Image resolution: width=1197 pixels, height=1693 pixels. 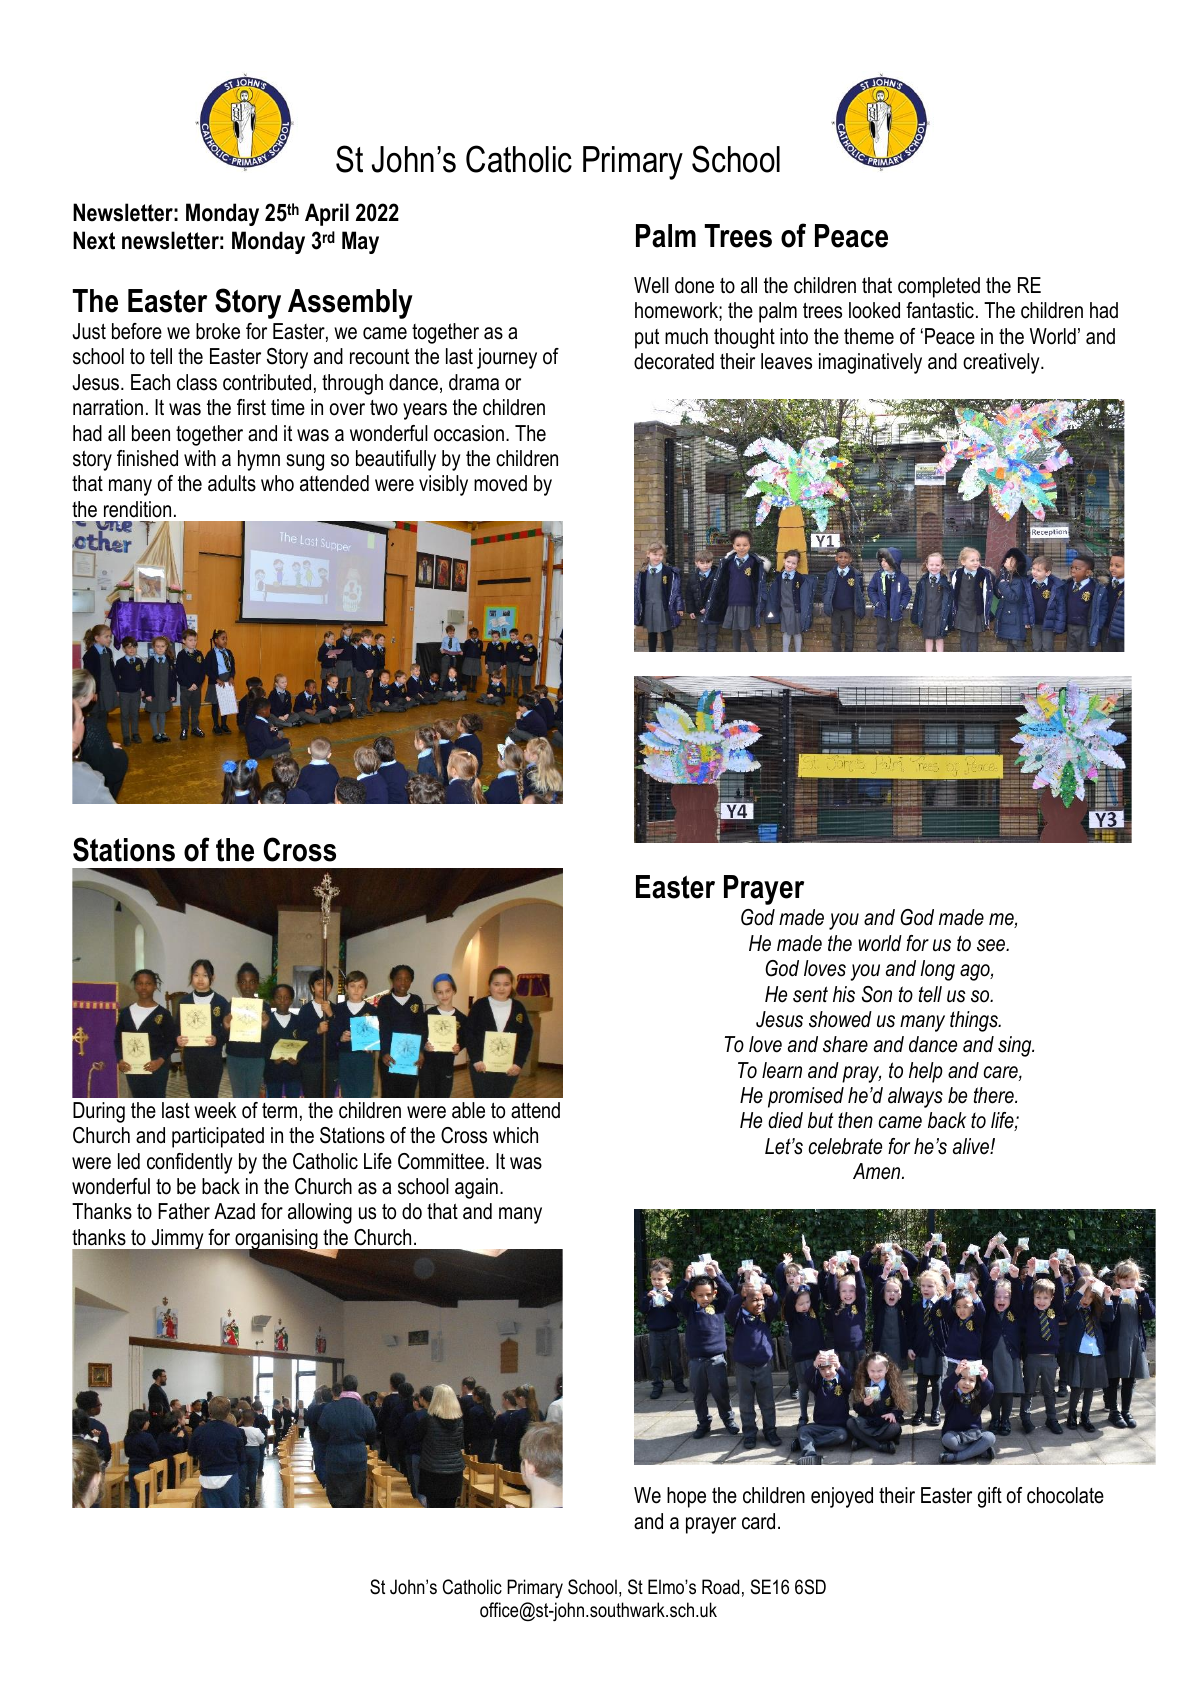 What do you see at coordinates (937, 970) in the screenshot?
I see `long` at bounding box center [937, 970].
